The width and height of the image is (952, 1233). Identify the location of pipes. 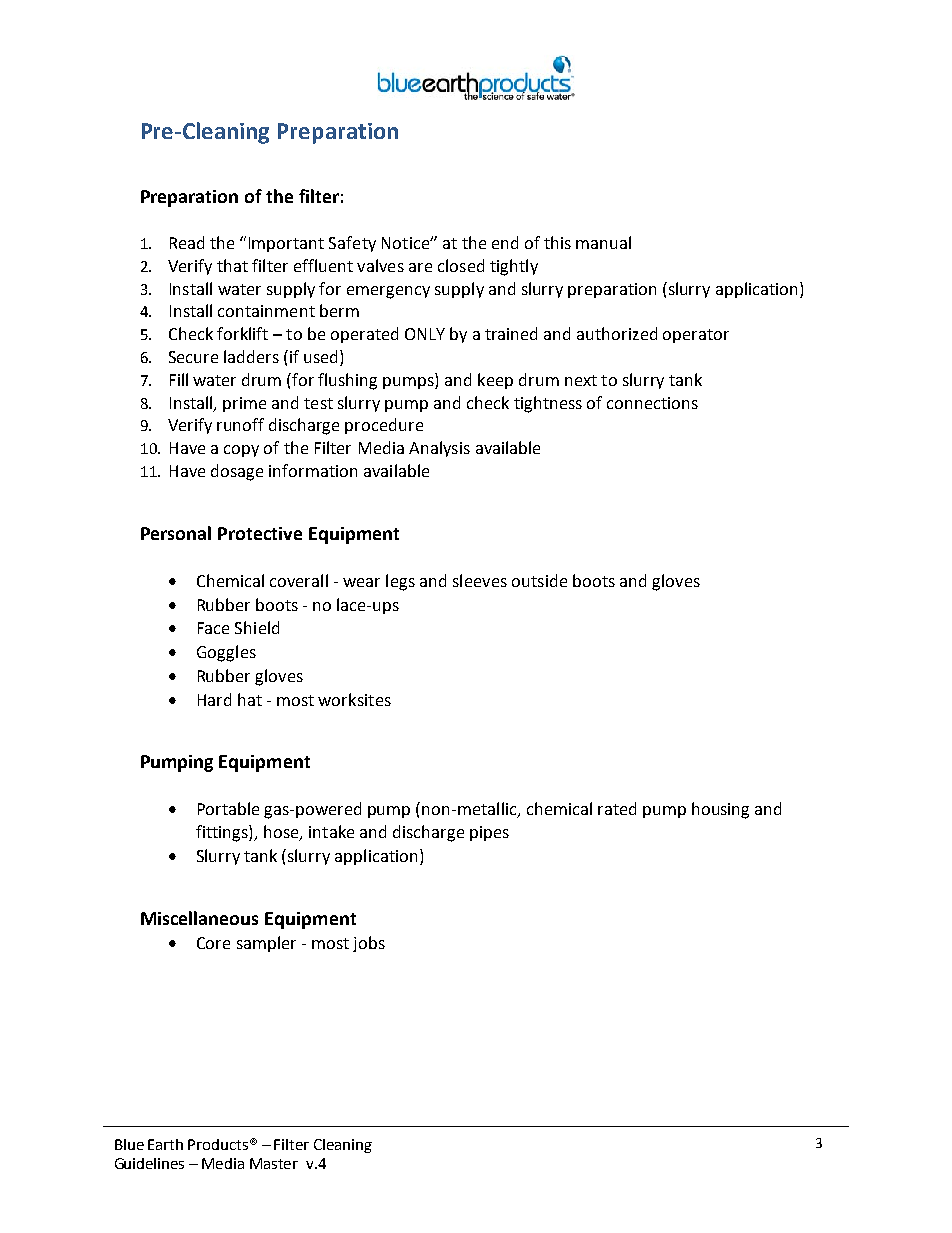
(489, 833).
